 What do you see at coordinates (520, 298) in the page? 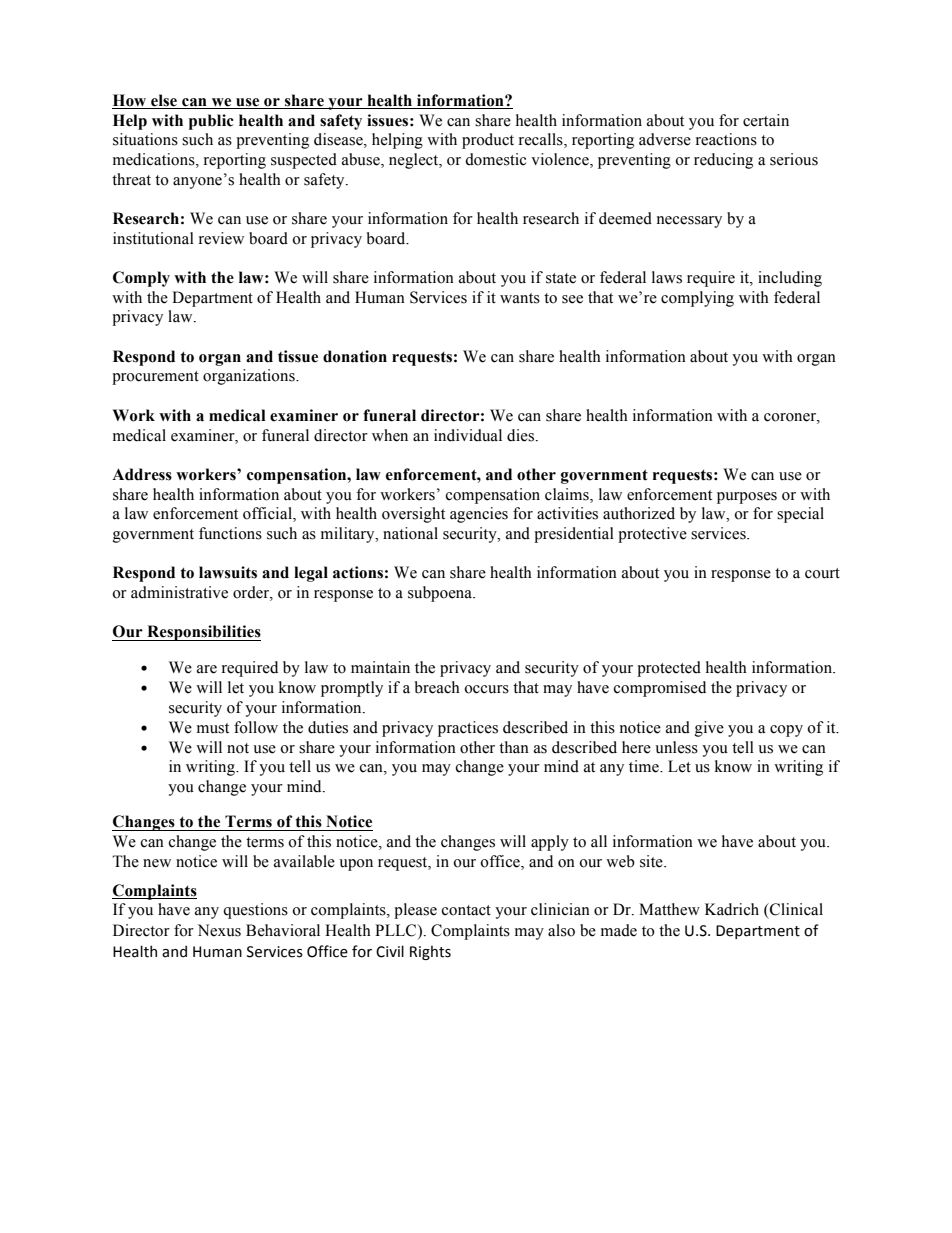
I see `wants` at bounding box center [520, 298].
